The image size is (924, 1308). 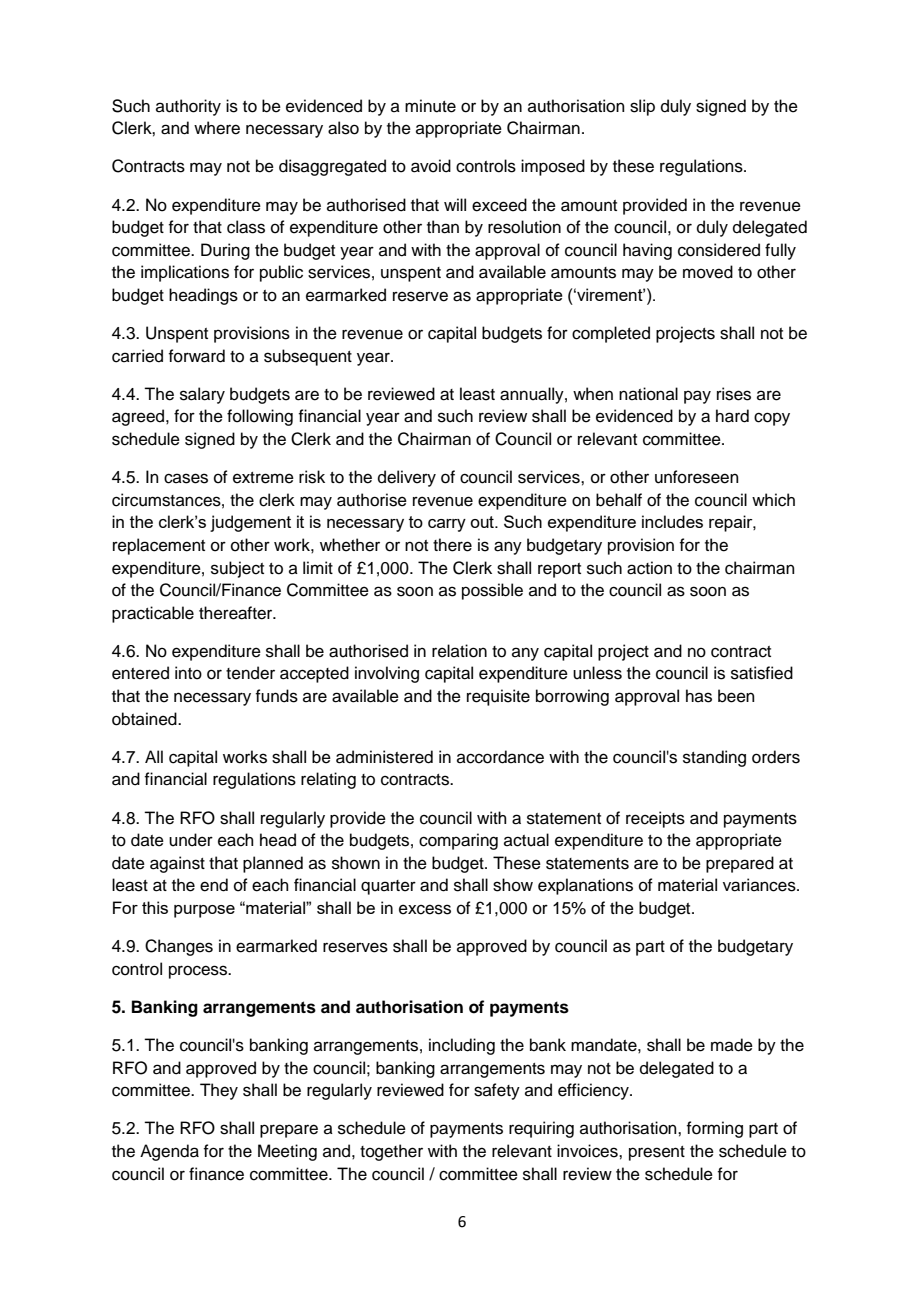 What do you see at coordinates (714, 1129) in the screenshot?
I see `forming` at bounding box center [714, 1129].
